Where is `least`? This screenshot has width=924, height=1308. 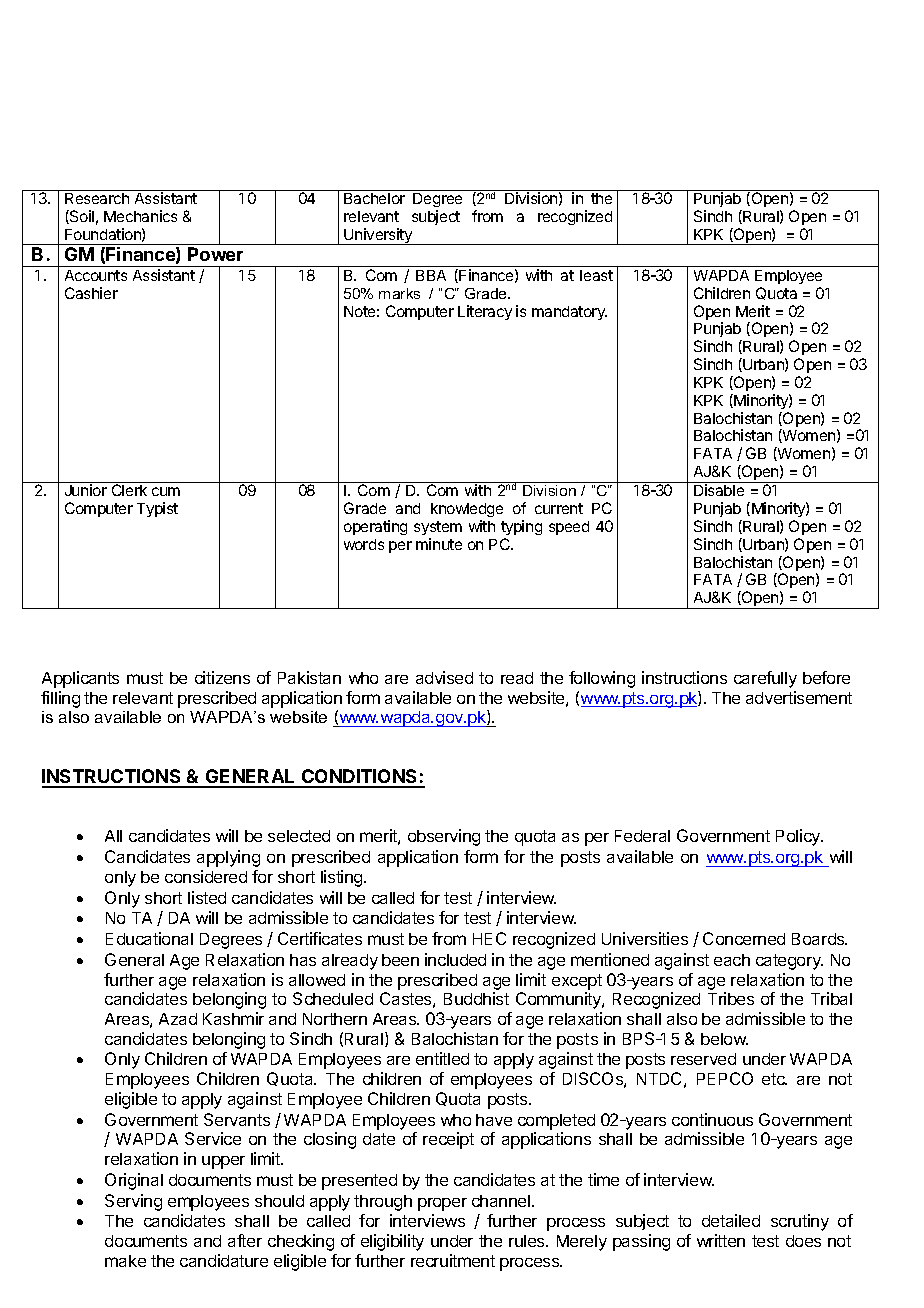
least is located at coordinates (596, 275).
